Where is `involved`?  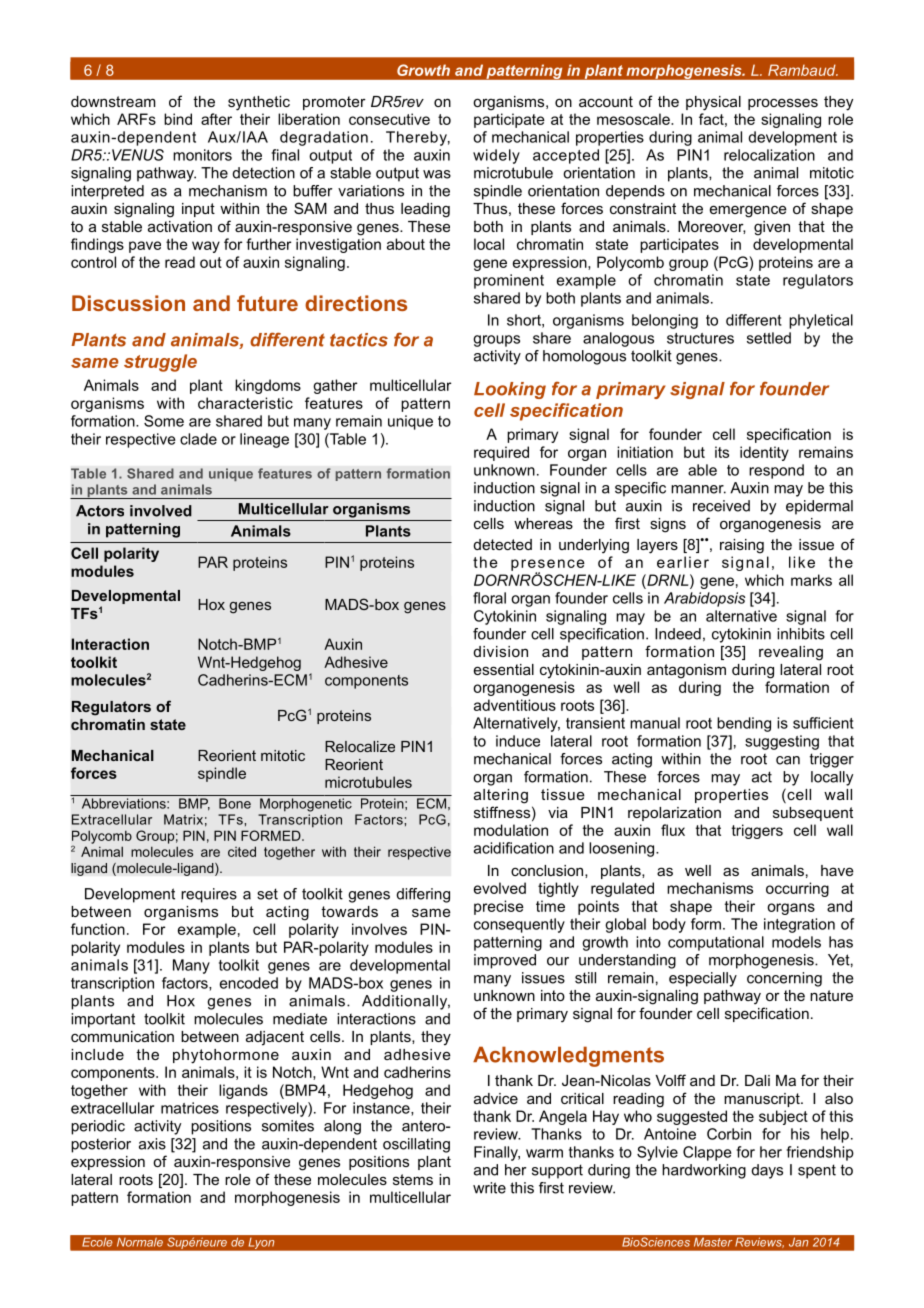 involved is located at coordinates (161, 511).
